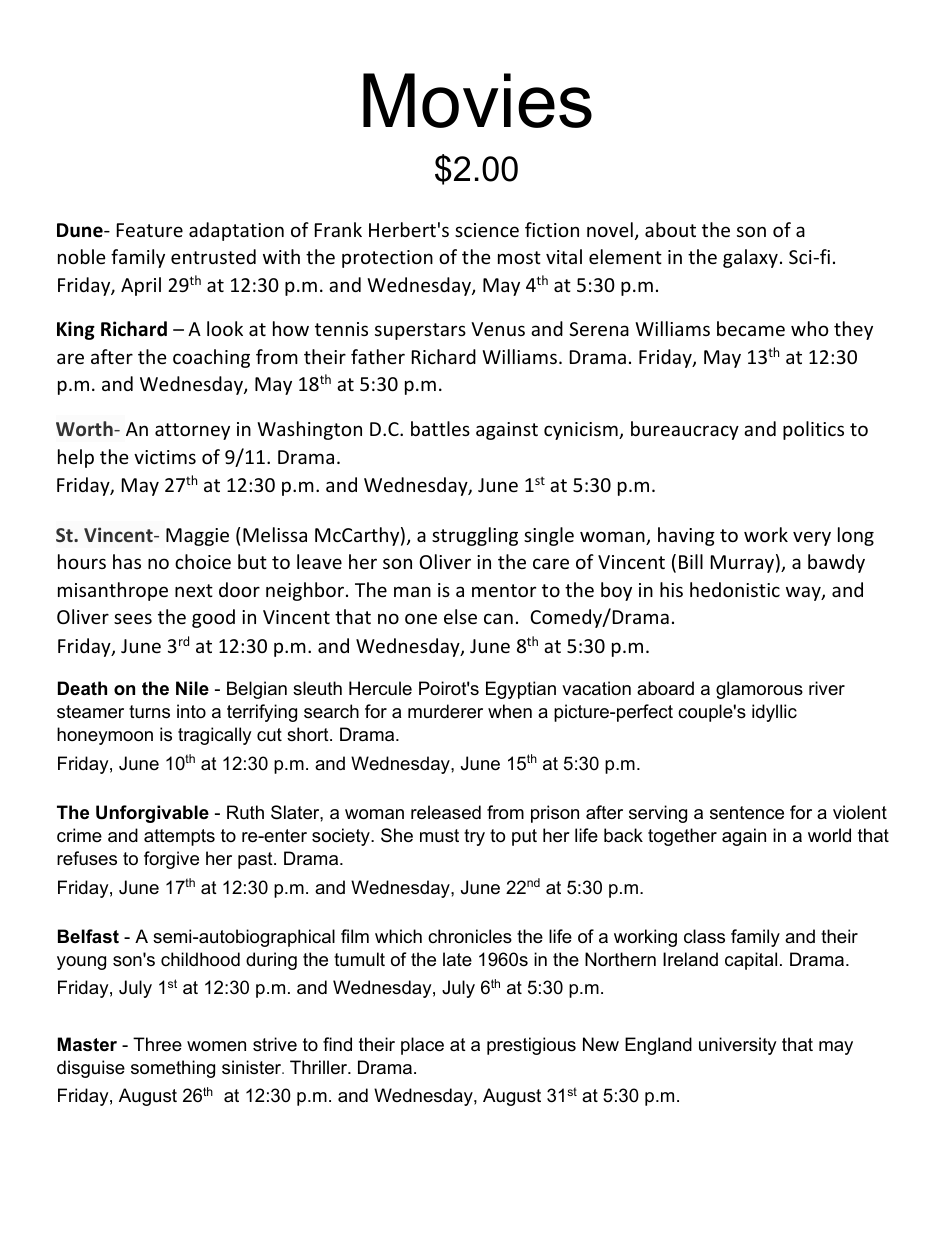 This screenshot has width=952, height=1233. I want to click on Movies, so click(477, 100).
